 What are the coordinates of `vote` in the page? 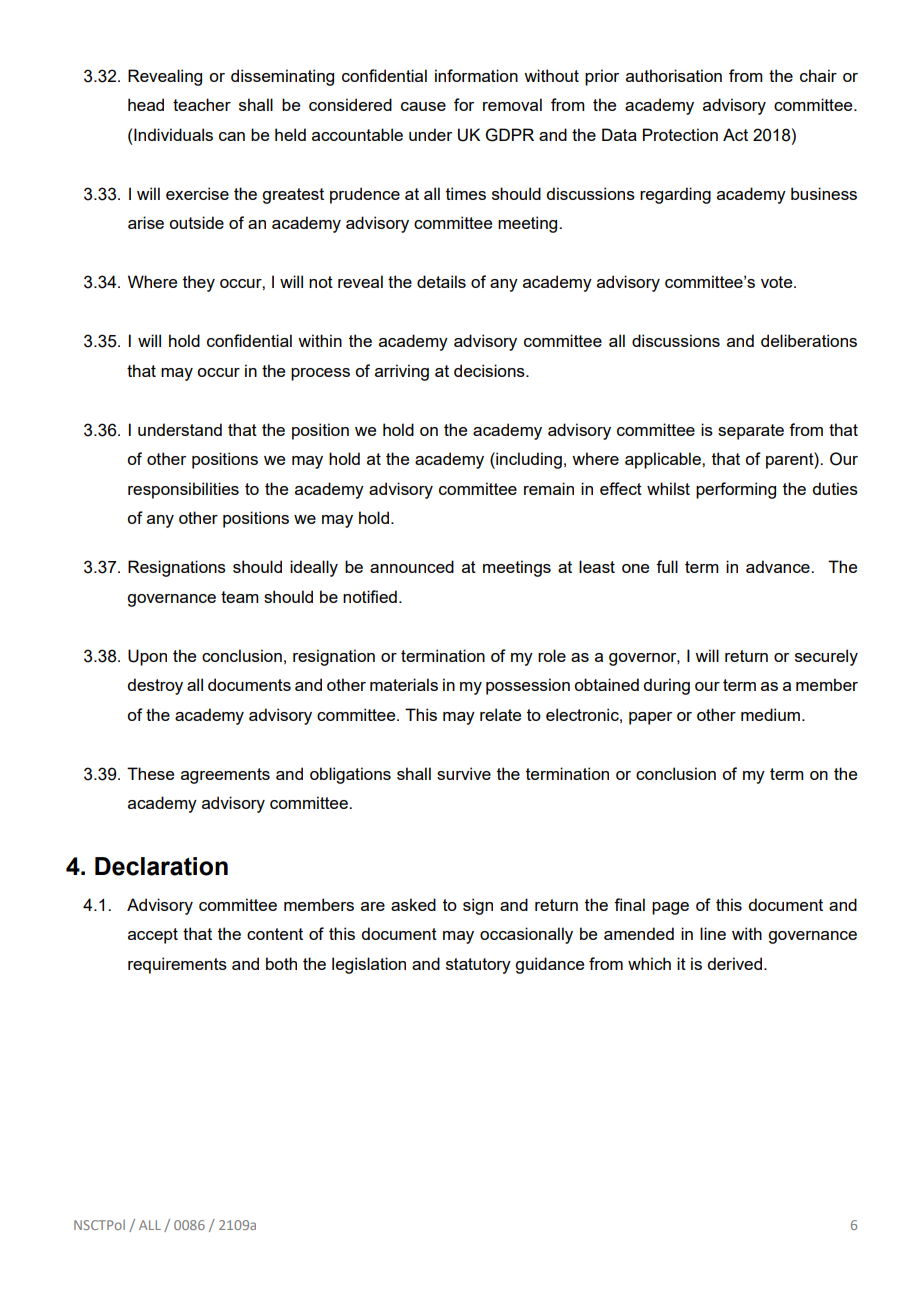 It's located at (778, 282).
